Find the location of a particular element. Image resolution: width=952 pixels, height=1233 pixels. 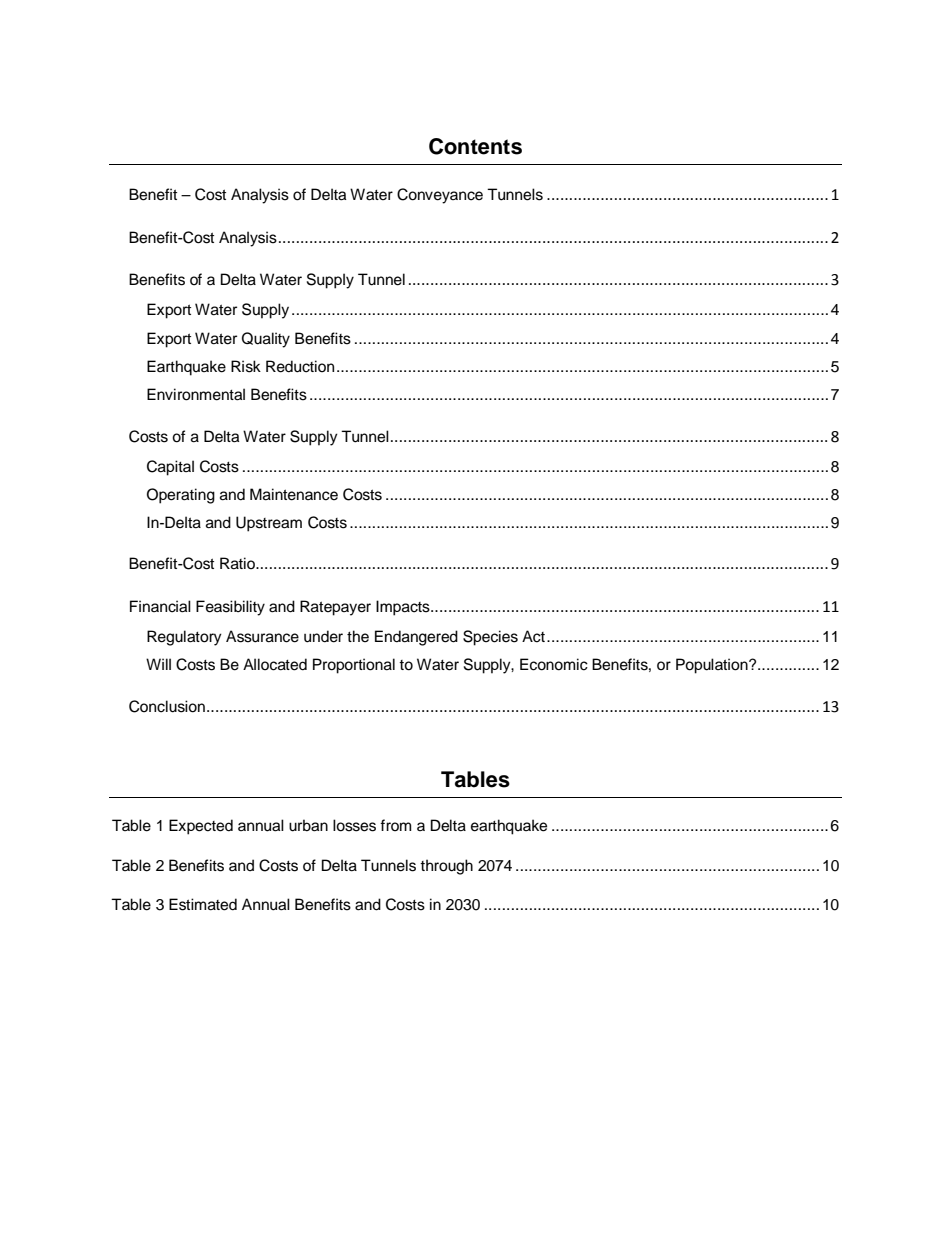

losses is located at coordinates (354, 825).
